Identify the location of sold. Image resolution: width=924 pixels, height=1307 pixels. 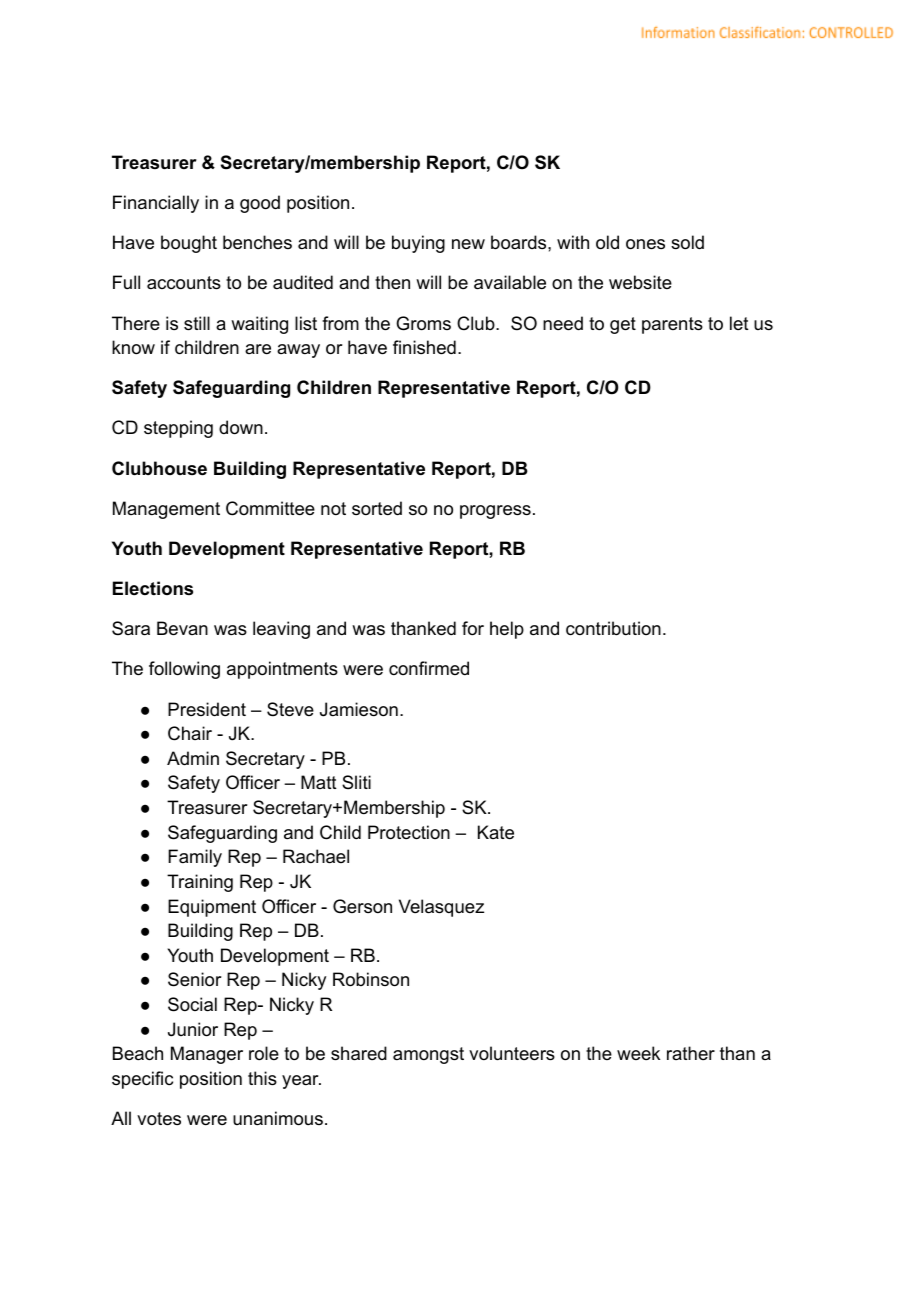
(687, 242).
